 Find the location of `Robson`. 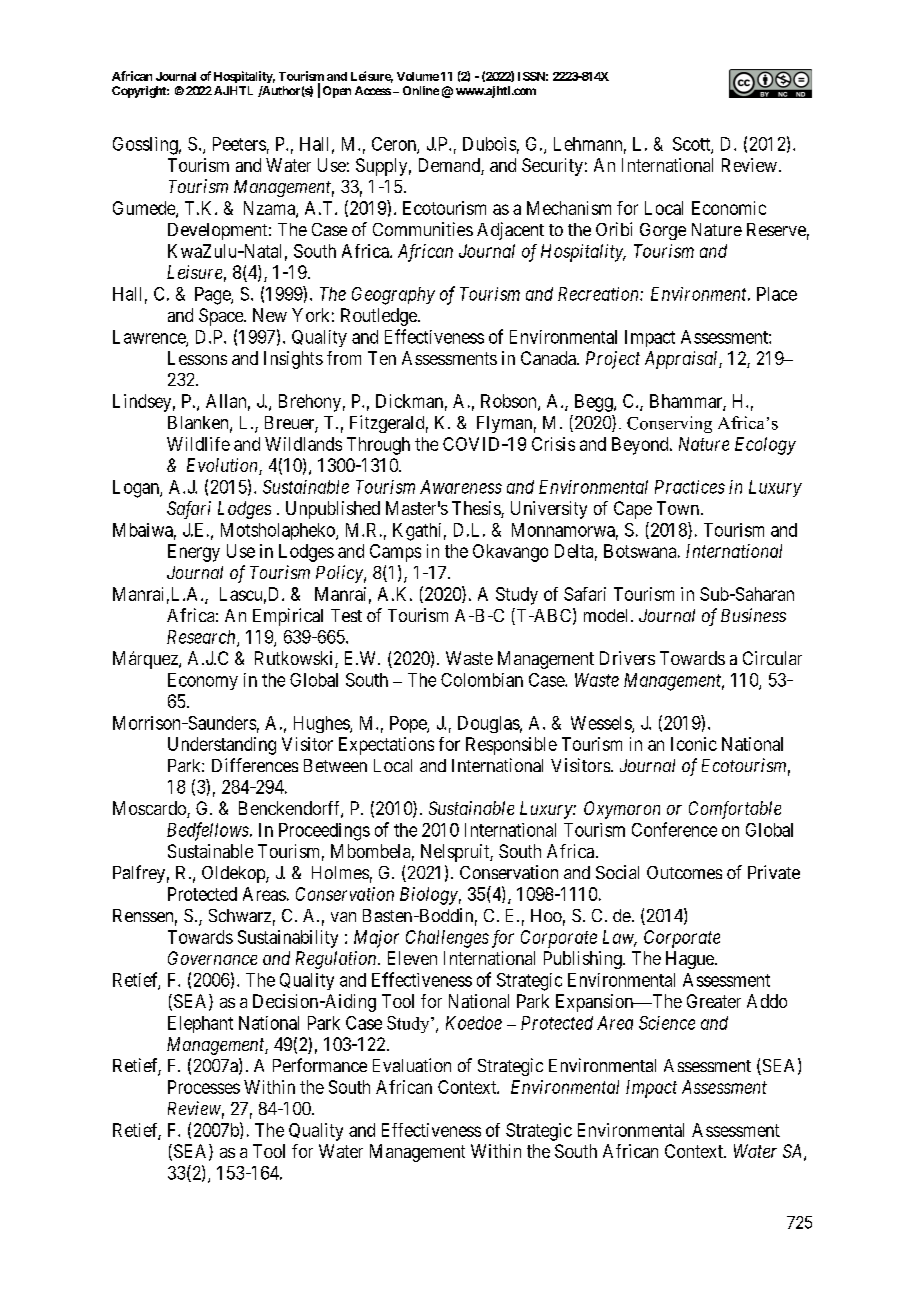

Robson is located at coordinates (510, 402).
